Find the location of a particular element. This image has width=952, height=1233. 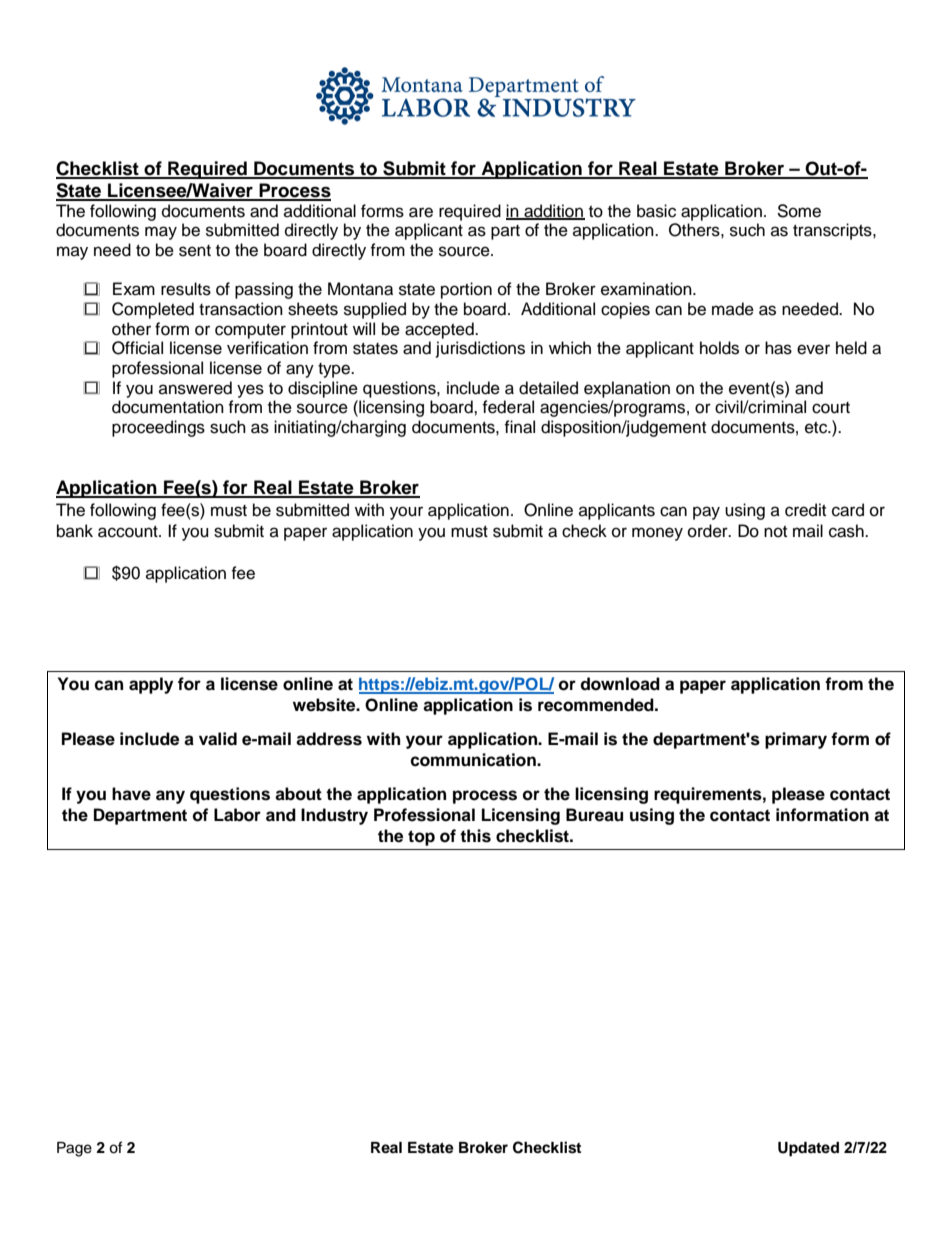

primary is located at coordinates (796, 740).
